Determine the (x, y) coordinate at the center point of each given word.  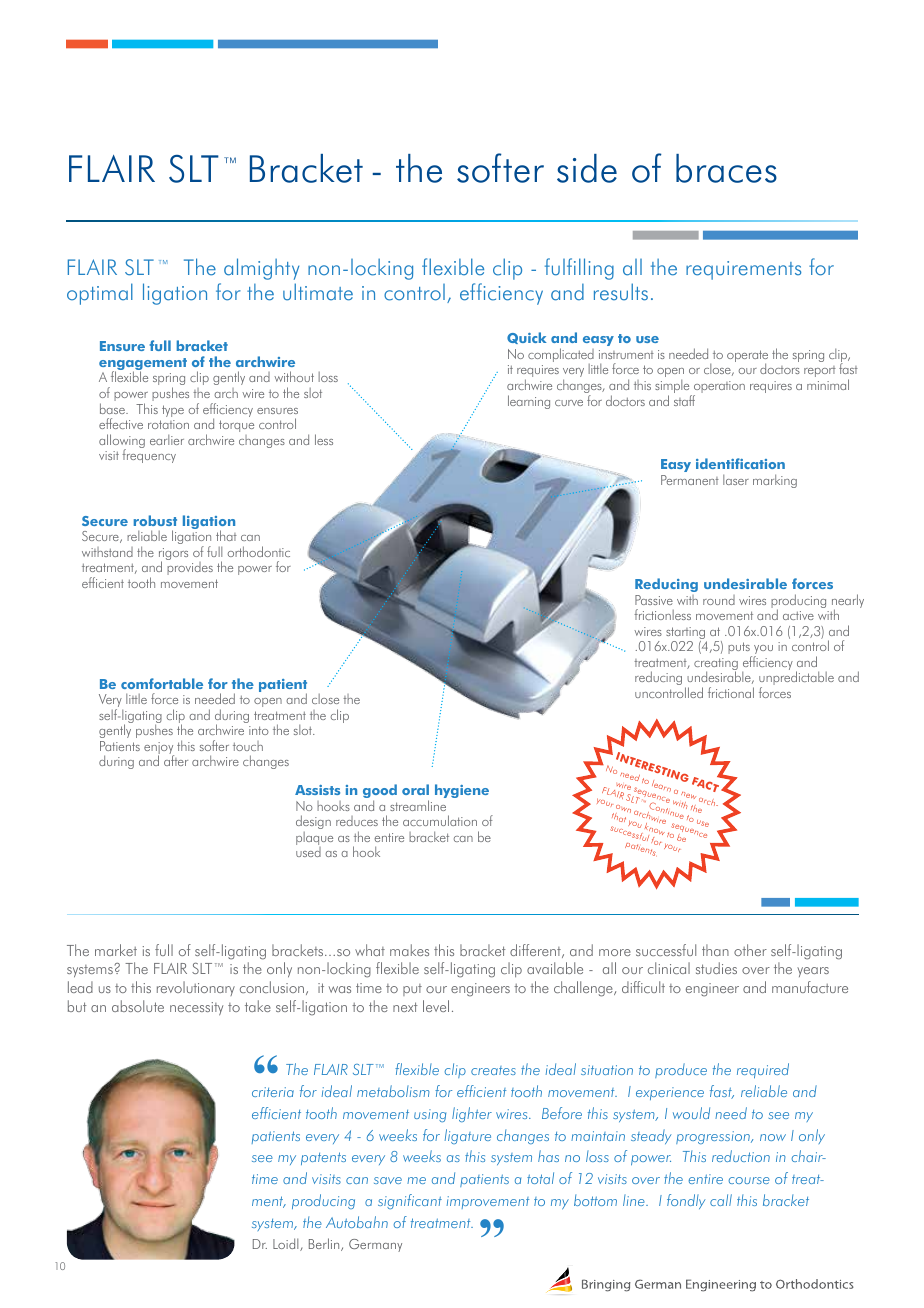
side (587, 168)
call (721, 1200)
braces (726, 168)
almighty (261, 269)
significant (410, 1201)
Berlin (325, 1244)
